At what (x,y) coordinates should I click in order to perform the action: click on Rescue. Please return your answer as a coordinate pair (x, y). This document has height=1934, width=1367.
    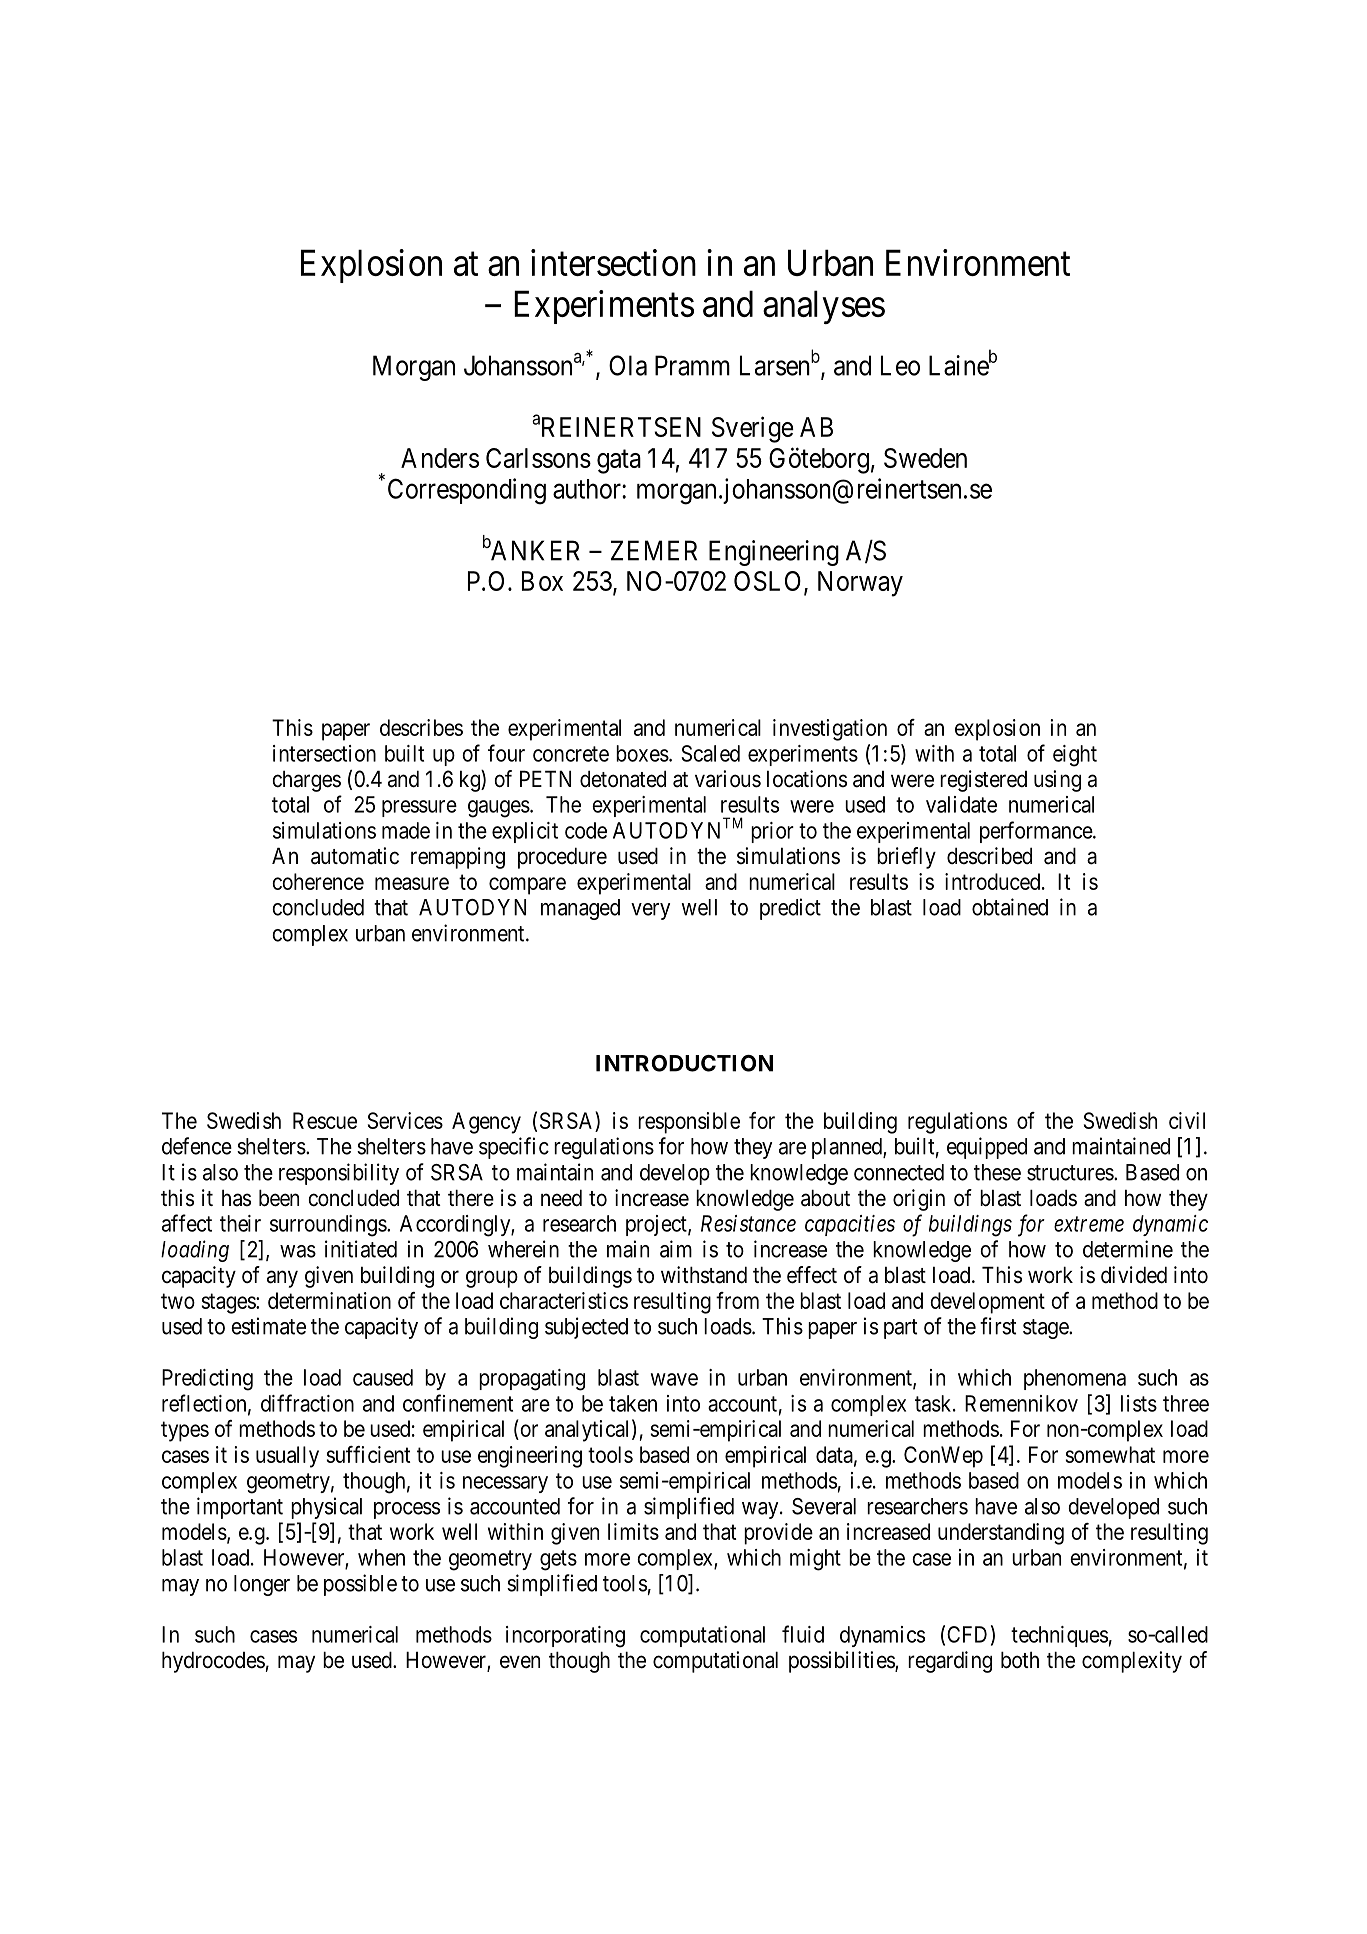
    Looking at the image, I should click on (325, 1120).
